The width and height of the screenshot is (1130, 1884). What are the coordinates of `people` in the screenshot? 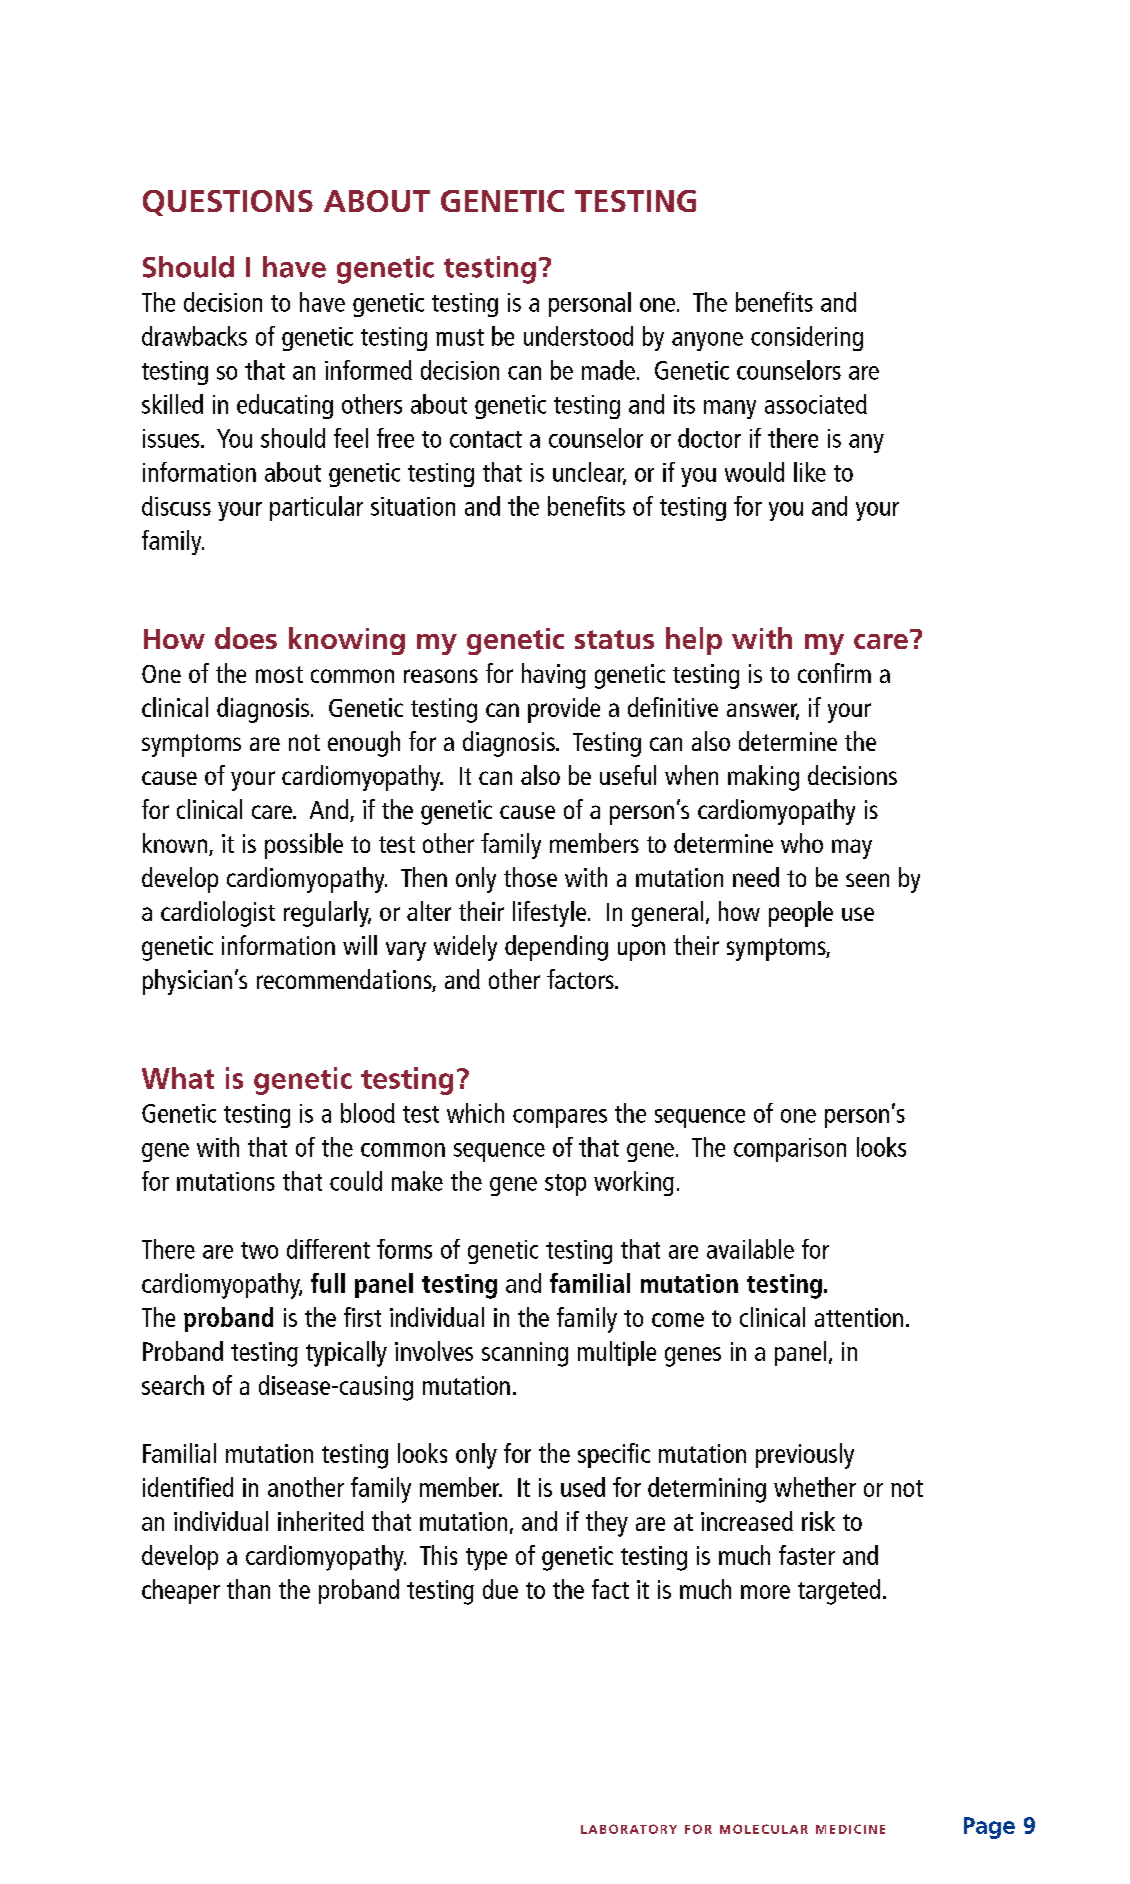 It's located at (801, 914).
